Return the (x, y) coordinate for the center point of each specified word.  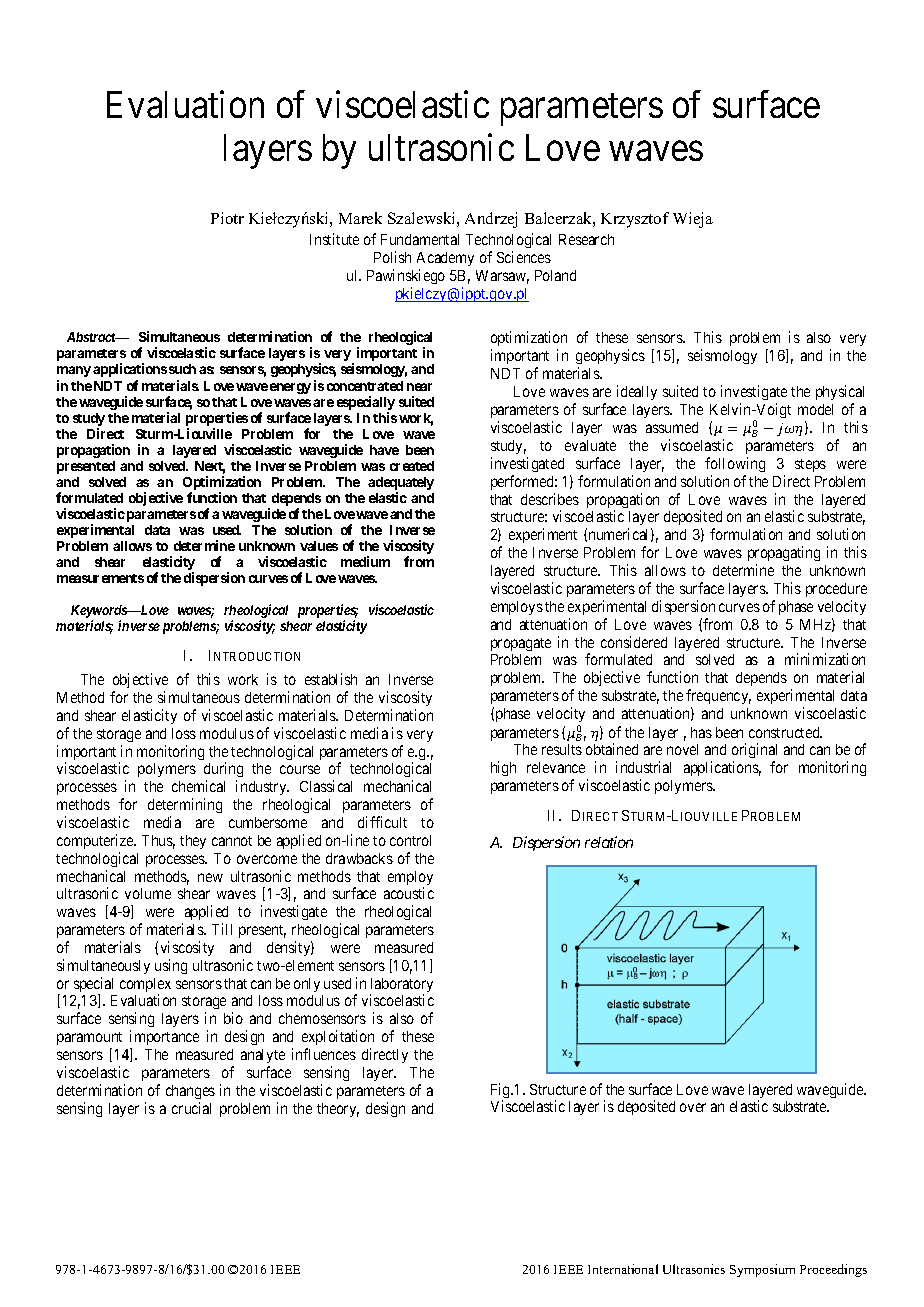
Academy (445, 259)
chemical (198, 786)
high (503, 768)
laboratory (401, 986)
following (735, 464)
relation (609, 842)
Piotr (227, 218)
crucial (191, 1108)
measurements (100, 578)
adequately (401, 485)
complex (145, 986)
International (623, 1269)
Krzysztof (635, 220)
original (754, 752)
